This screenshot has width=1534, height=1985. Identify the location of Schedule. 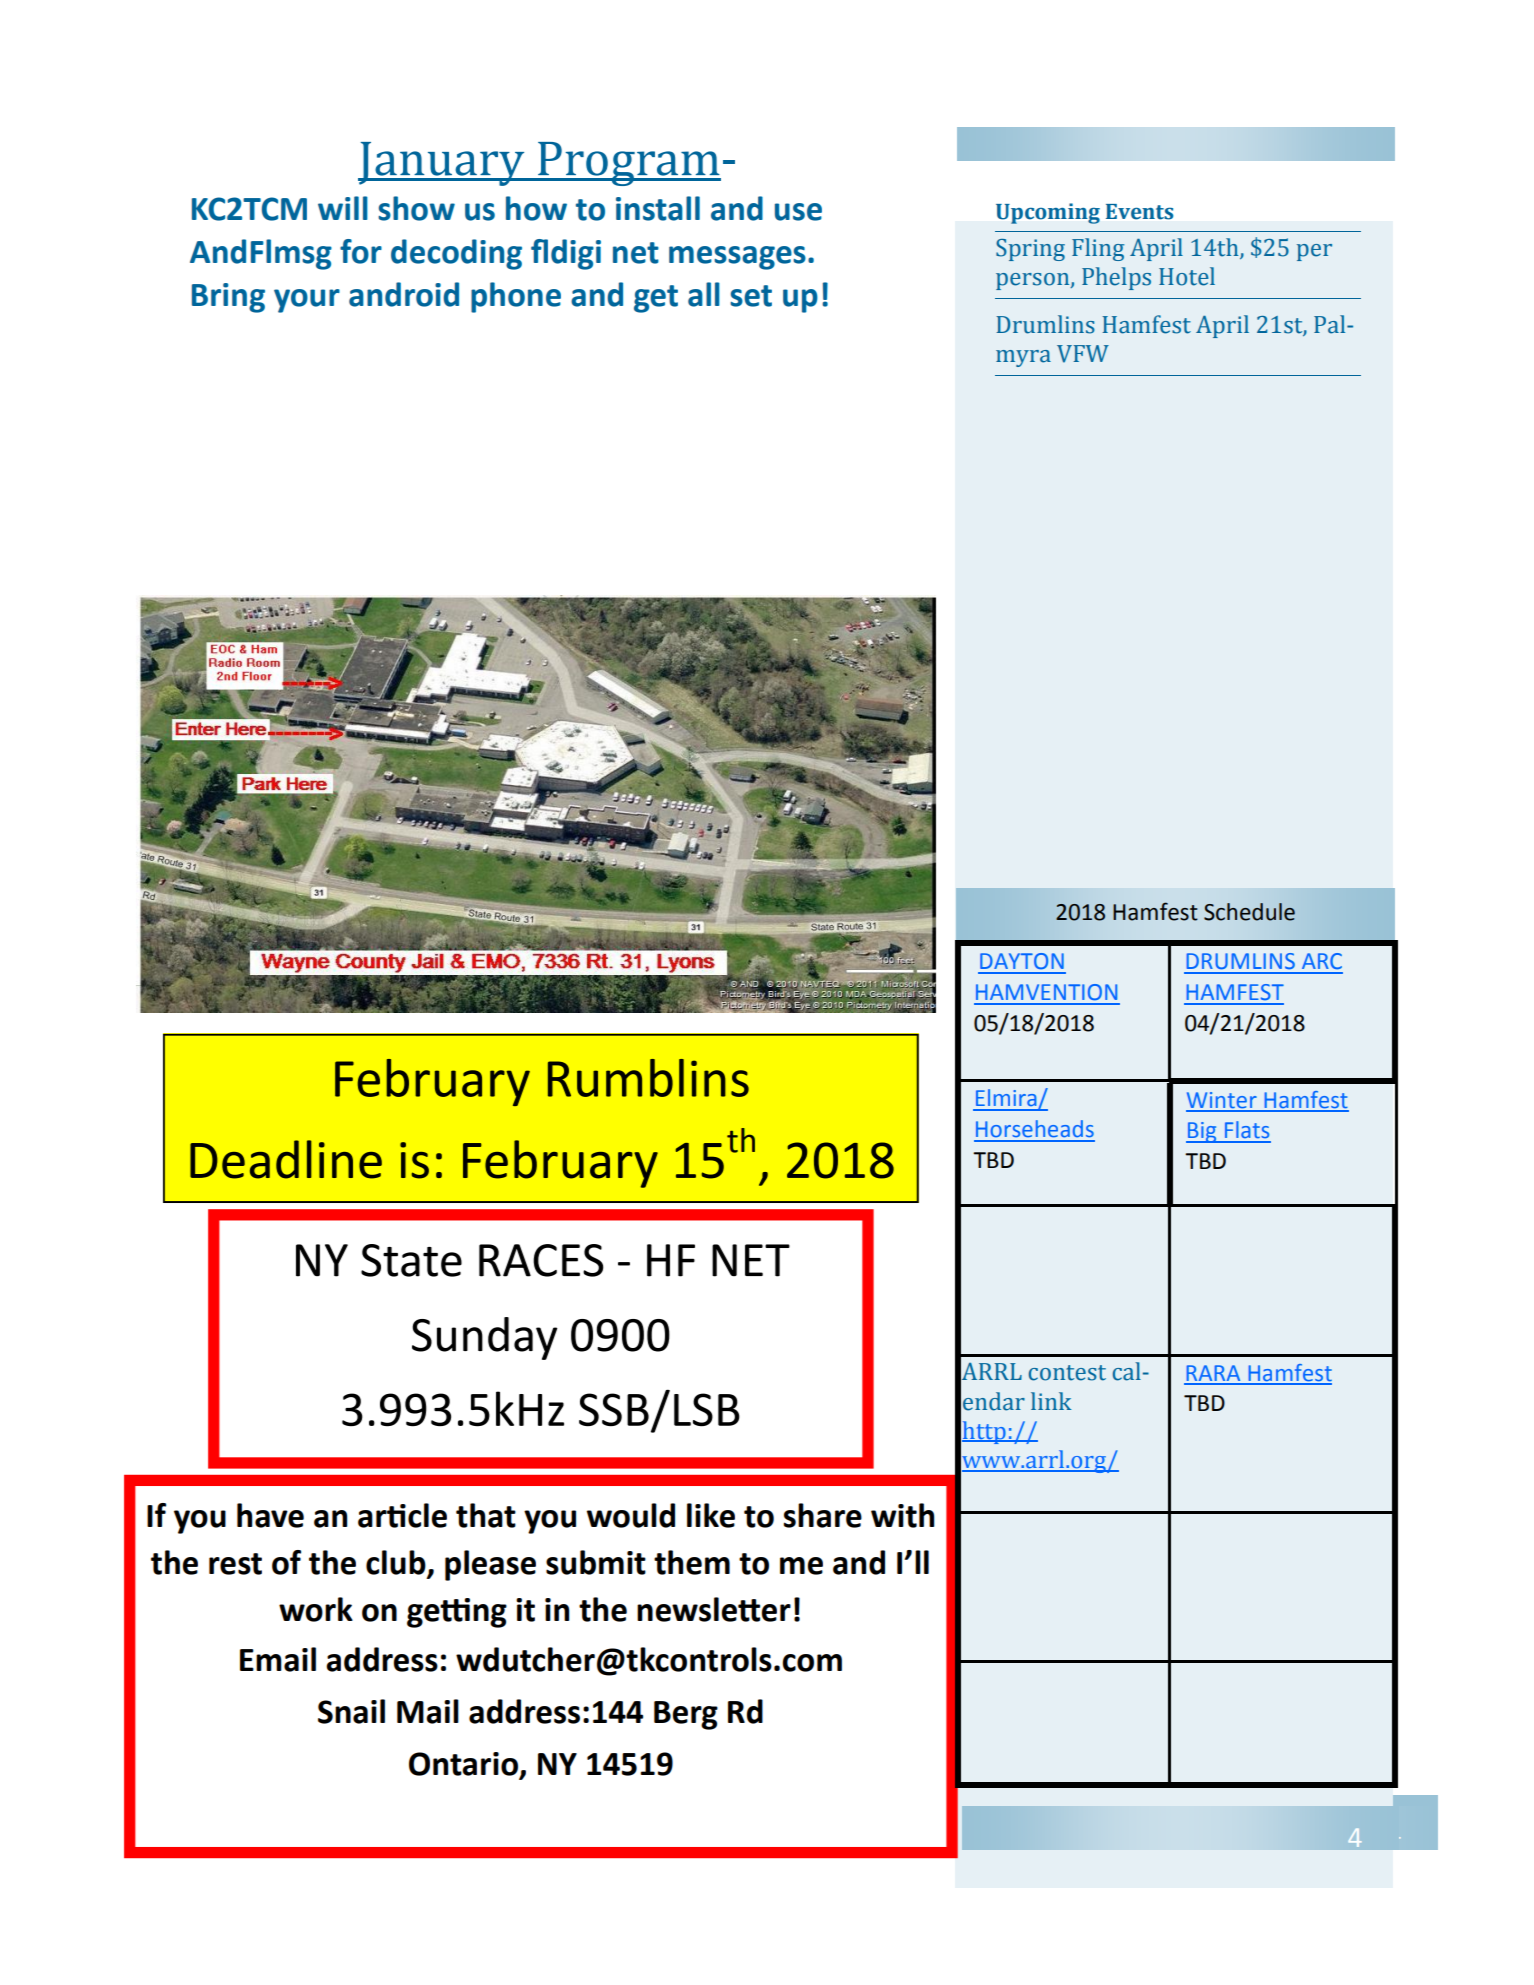
(1249, 912).
